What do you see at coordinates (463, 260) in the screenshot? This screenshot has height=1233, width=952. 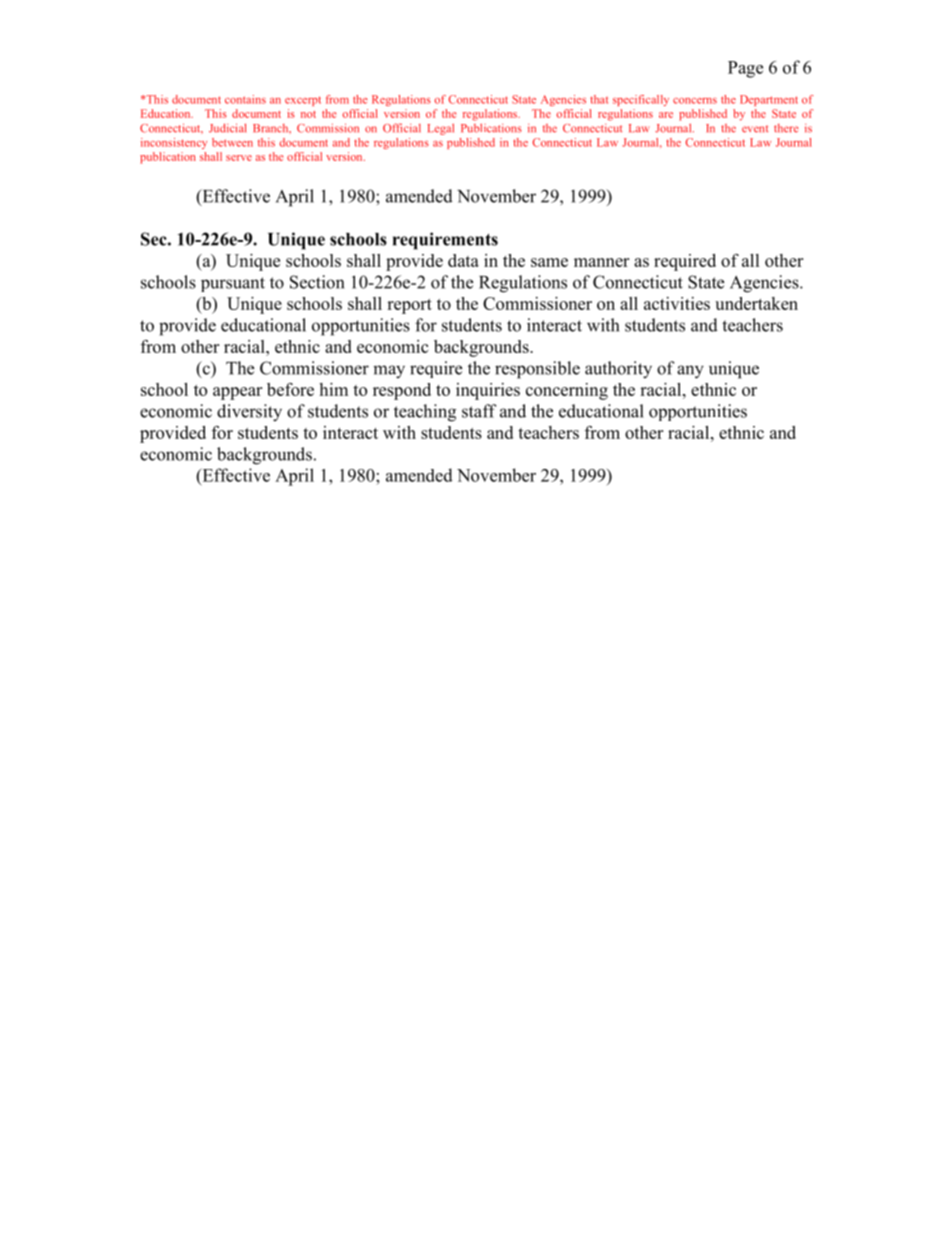 I see `data` at bounding box center [463, 260].
